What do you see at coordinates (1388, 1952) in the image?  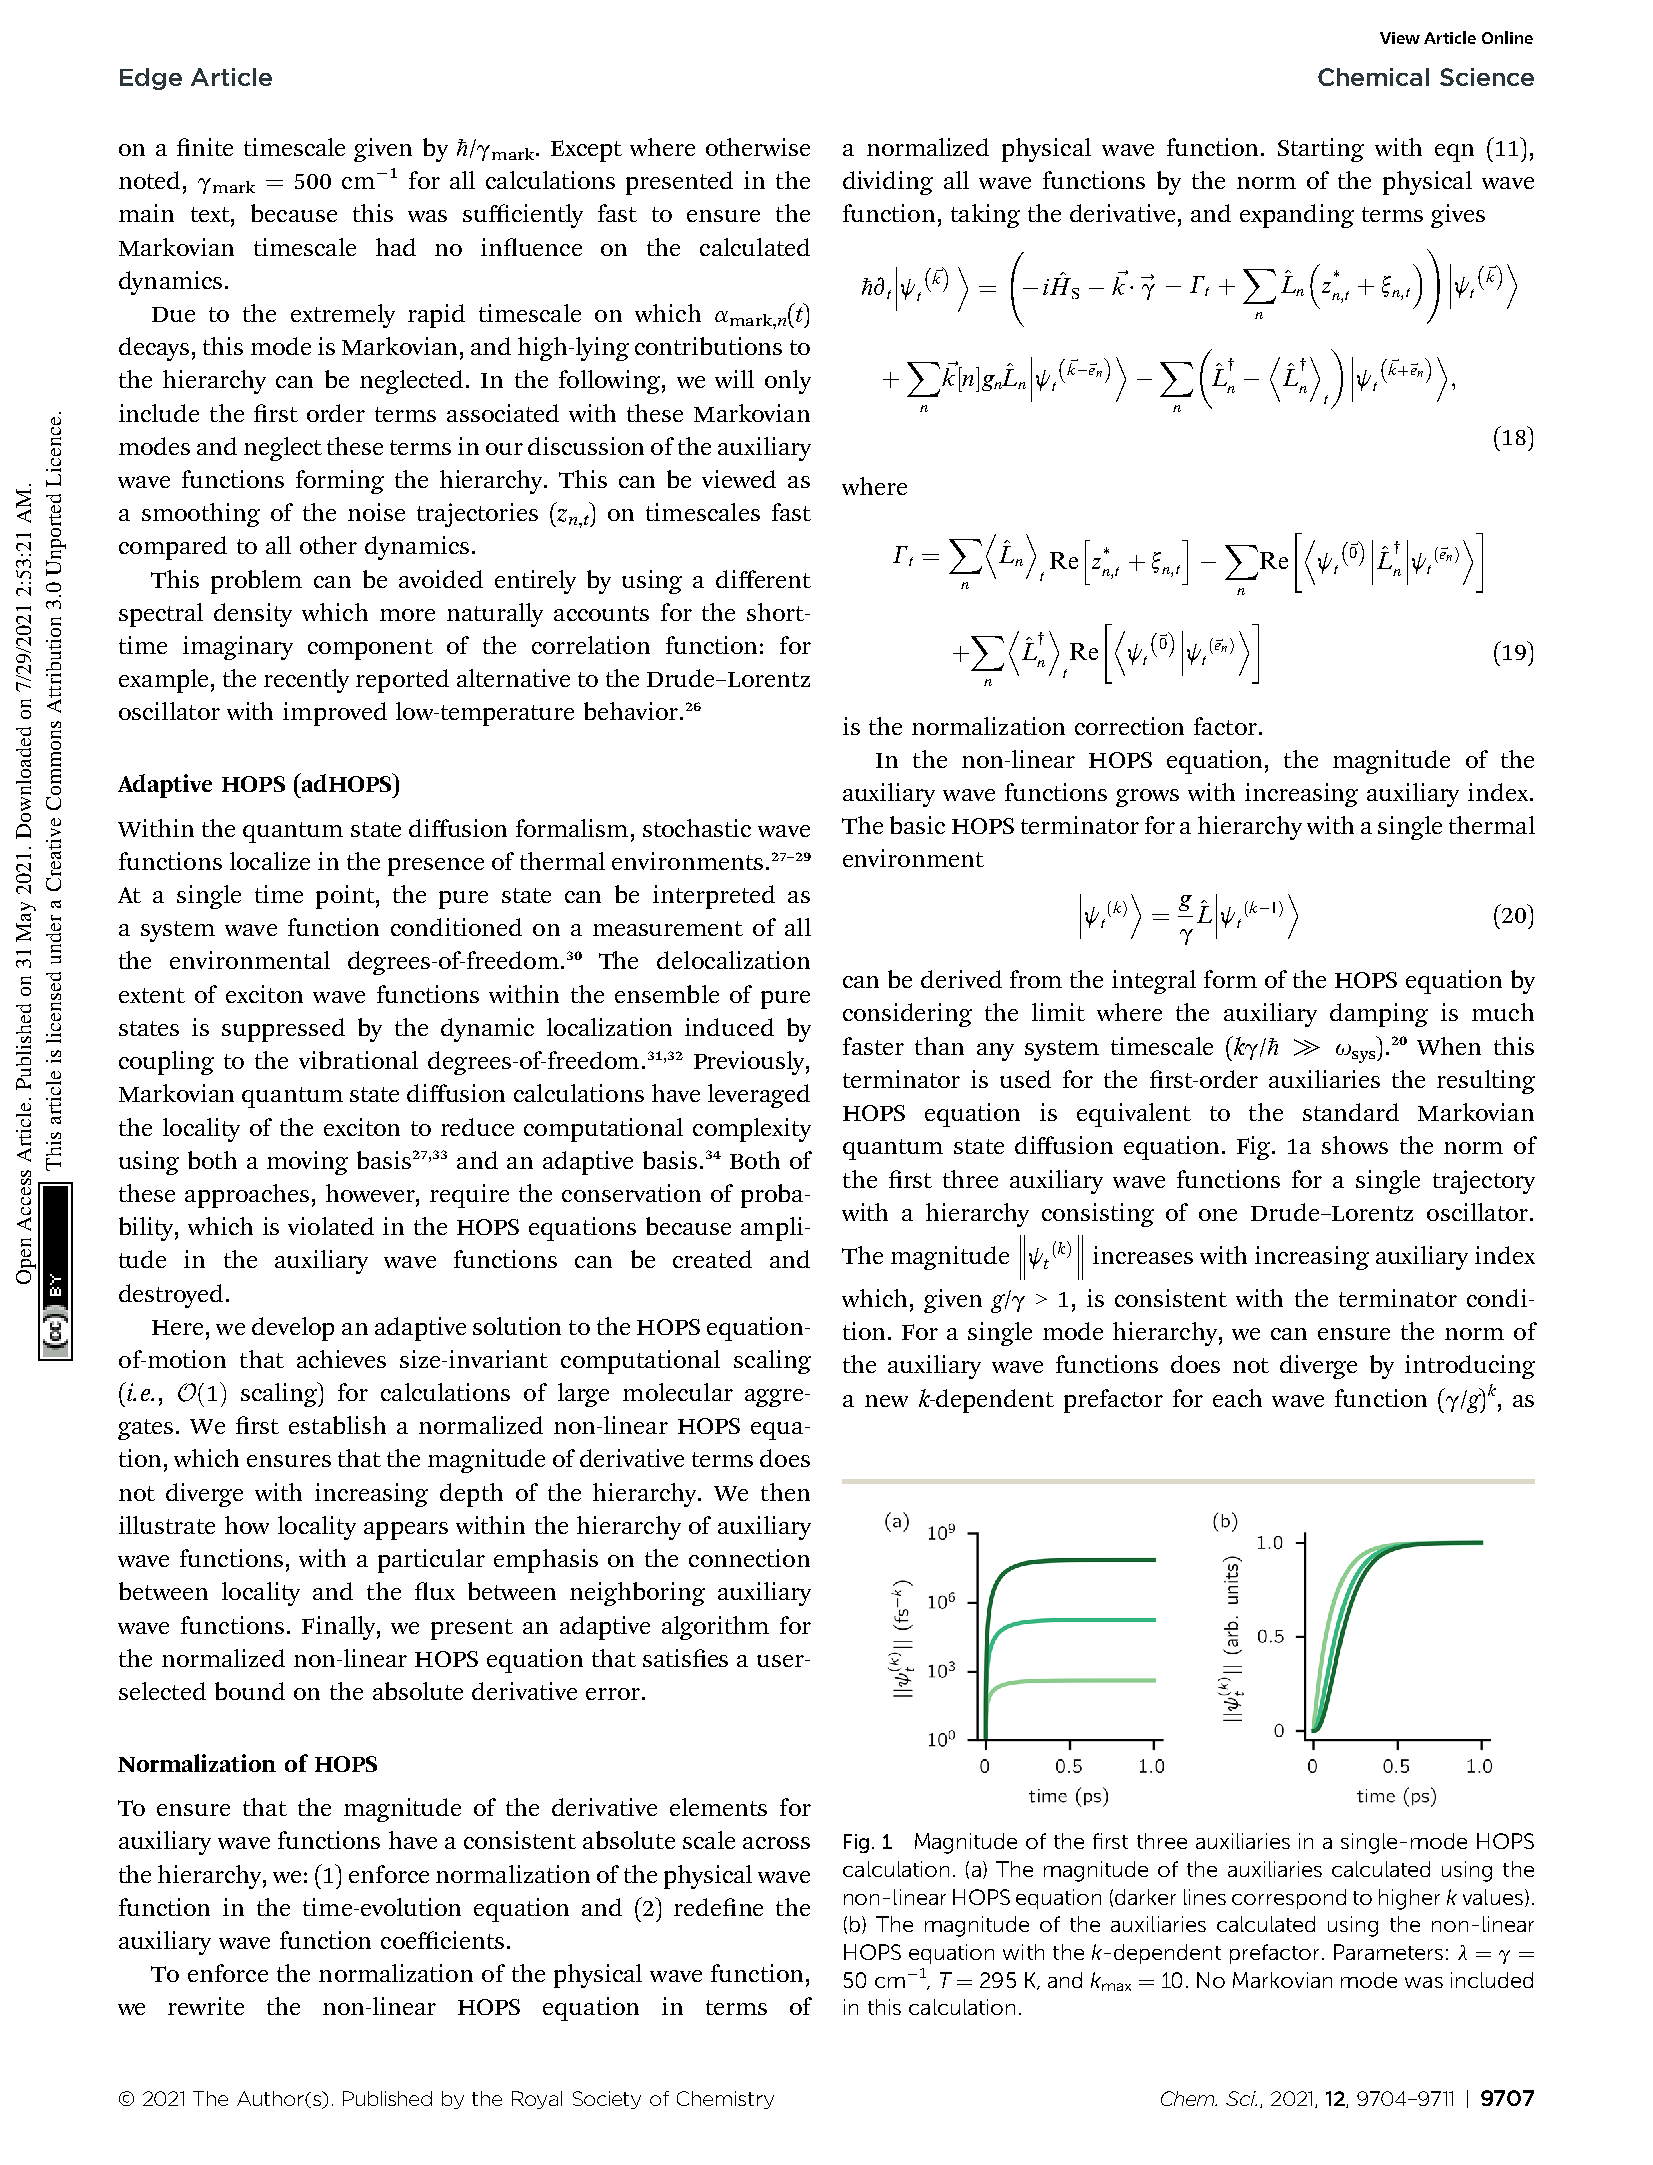 I see `Parameters` at bounding box center [1388, 1952].
